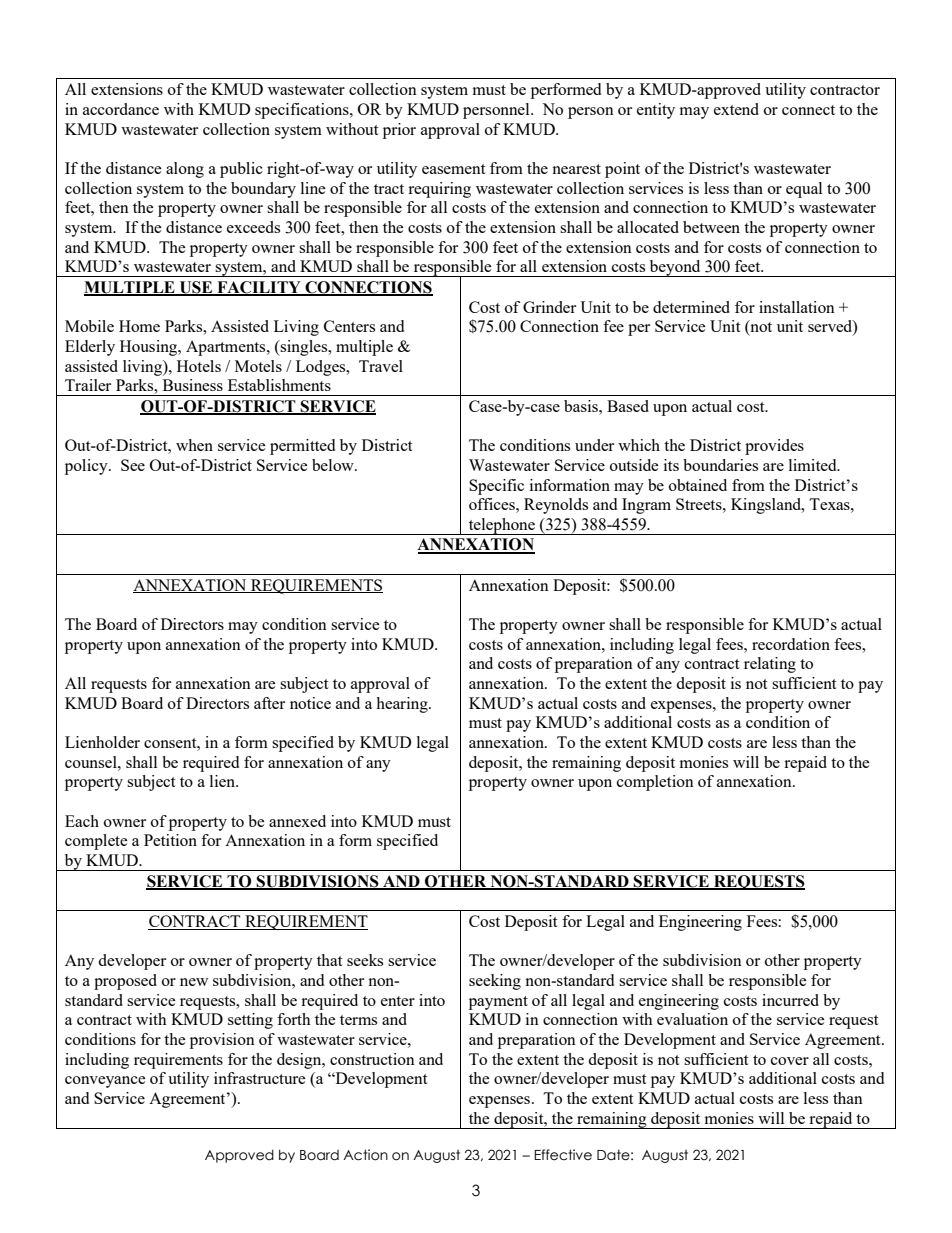 This screenshot has width=952, height=1233. What do you see at coordinates (770, 665) in the screenshot?
I see `relating` at bounding box center [770, 665].
